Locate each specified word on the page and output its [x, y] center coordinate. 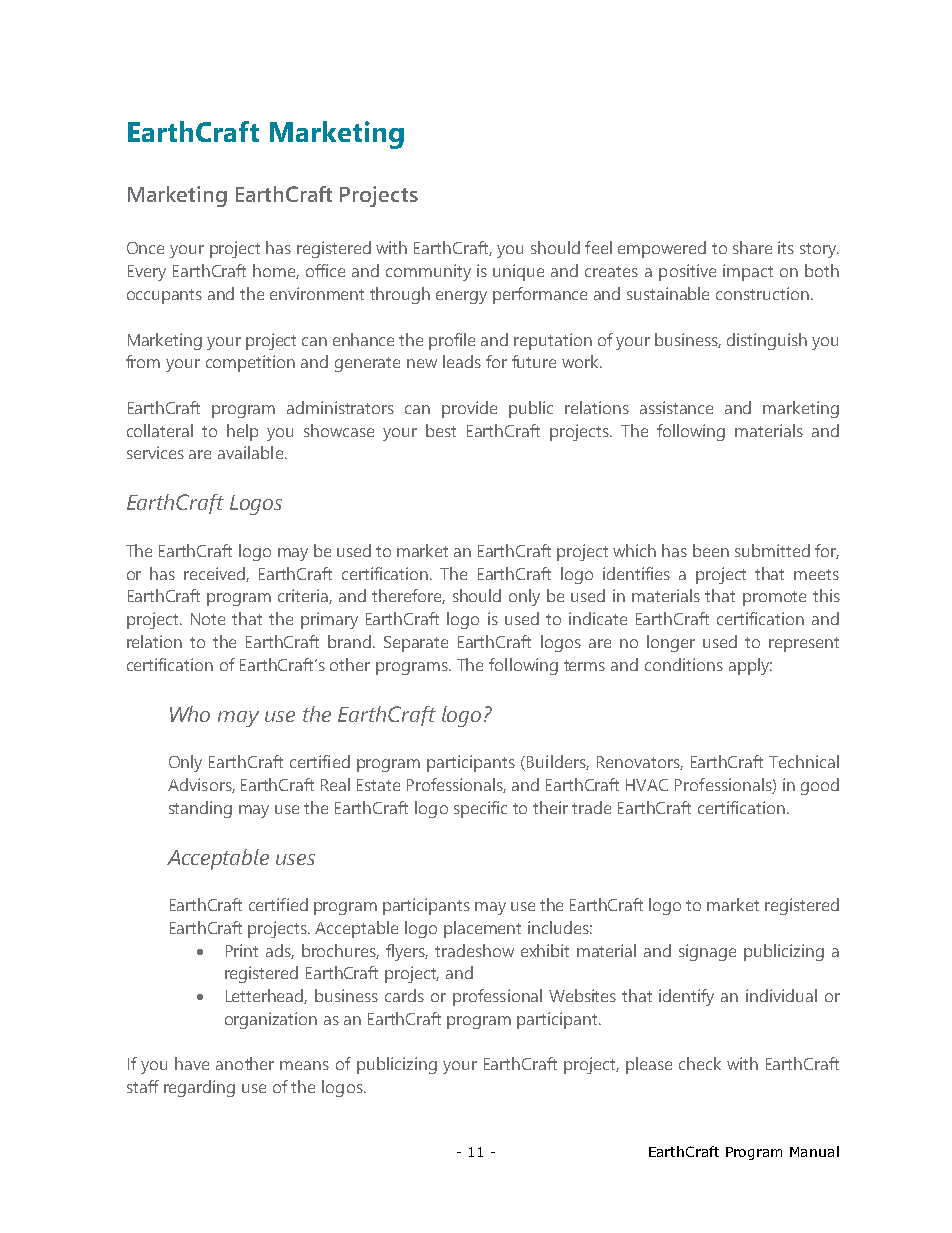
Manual [814, 1151]
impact [748, 272]
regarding [199, 1088]
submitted [772, 550]
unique [518, 272]
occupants [164, 296]
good [820, 786]
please [649, 1065]
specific [480, 809]
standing [200, 809]
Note [208, 619]
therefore [408, 596]
